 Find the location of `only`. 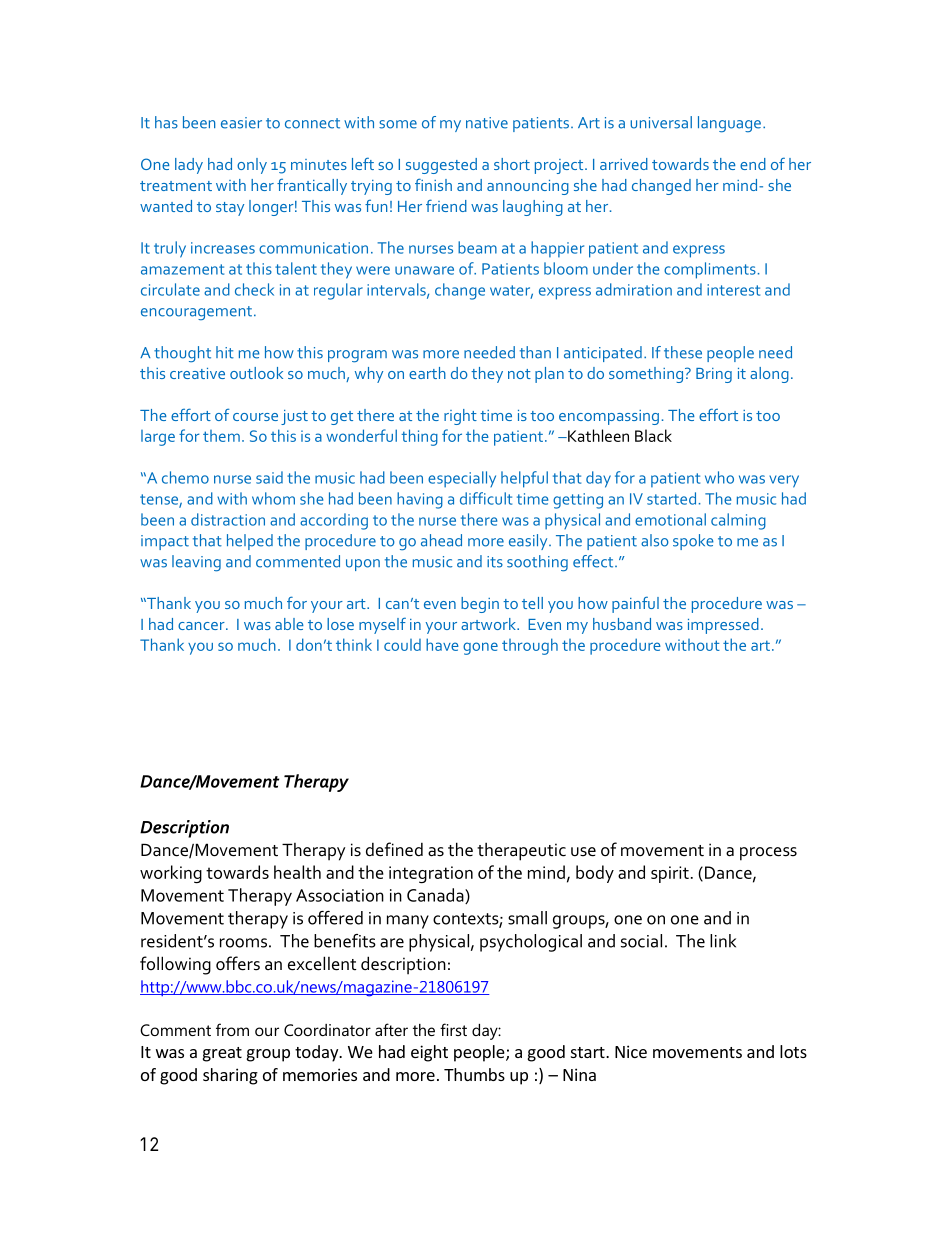

only is located at coordinates (252, 166).
